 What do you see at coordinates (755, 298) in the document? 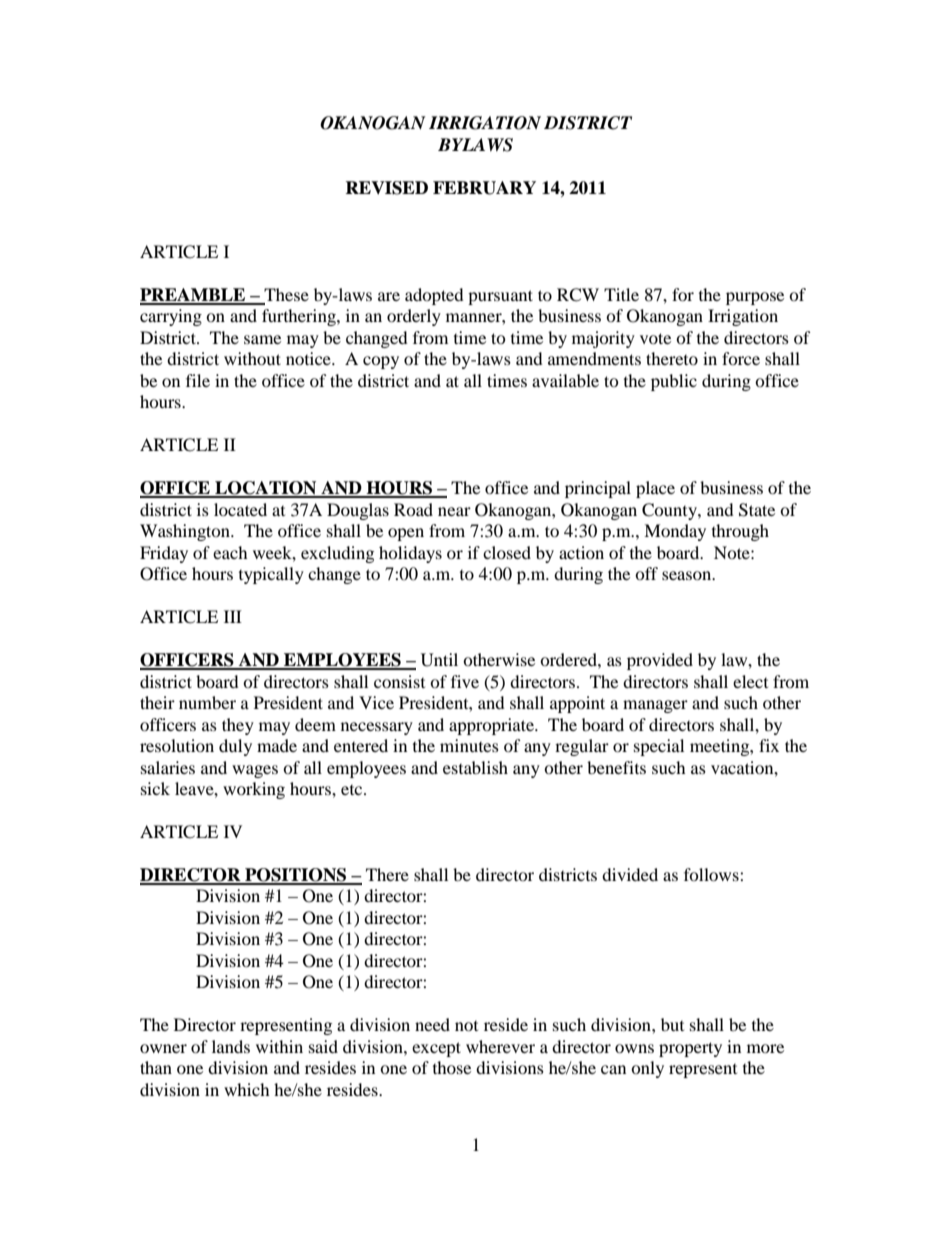
I see `purpose` at bounding box center [755, 298].
